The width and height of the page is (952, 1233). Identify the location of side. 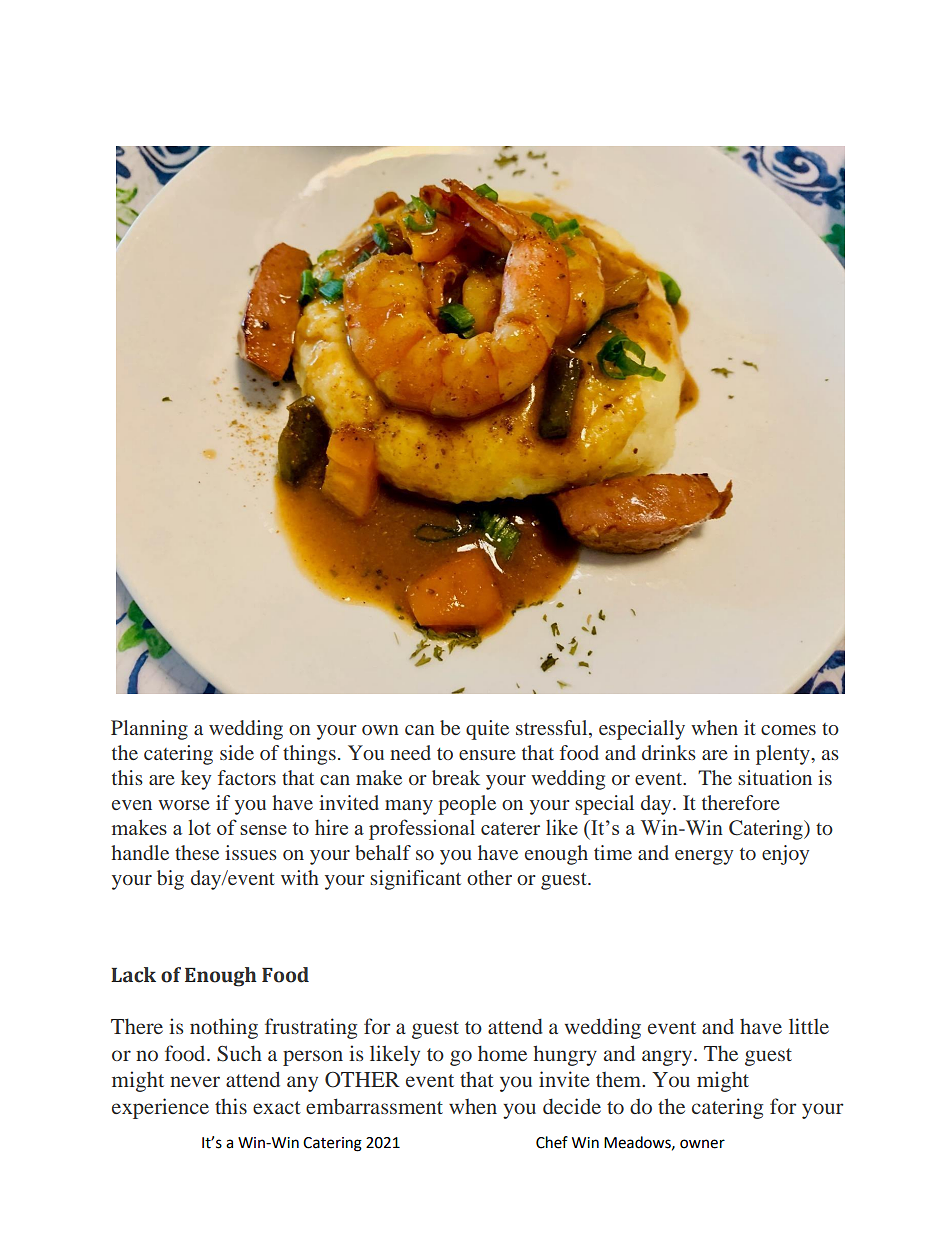
(237, 752).
